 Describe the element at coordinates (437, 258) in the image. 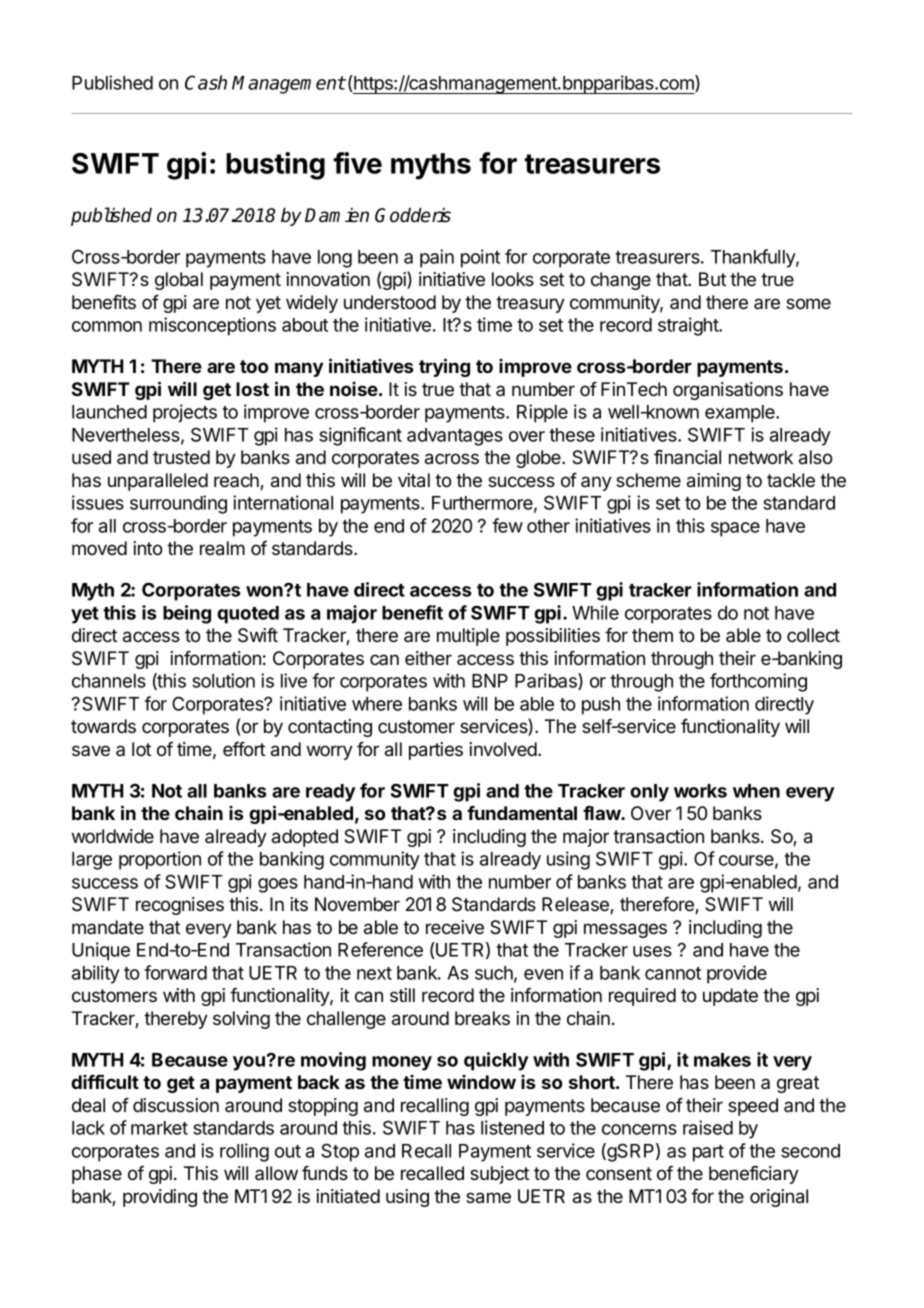

I see `pain` at that location.
